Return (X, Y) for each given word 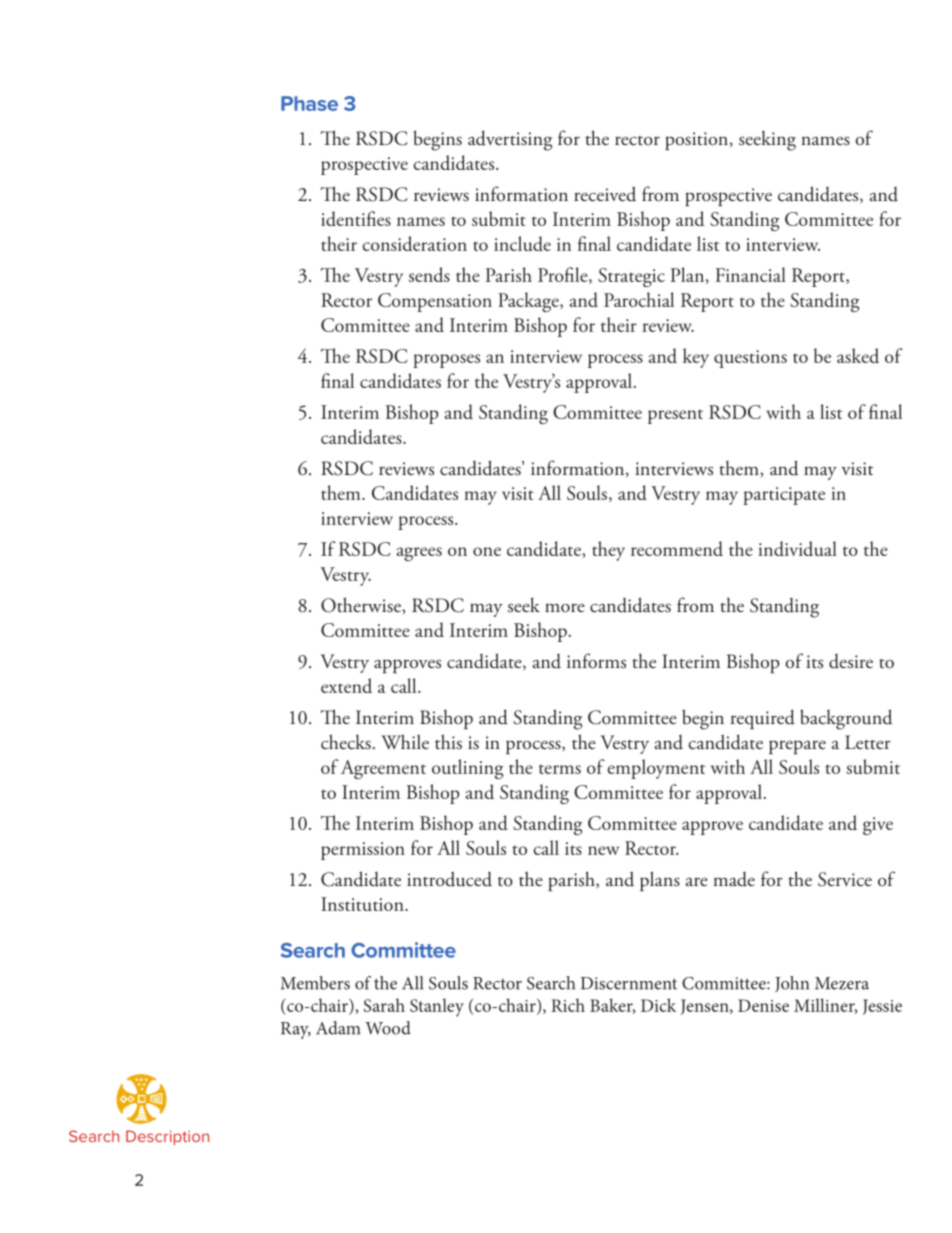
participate (784, 496)
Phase (309, 103)
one (487, 551)
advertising (510, 140)
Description (167, 1137)
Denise (763, 1005)
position (698, 141)
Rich (568, 1005)
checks (346, 742)
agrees (419, 554)
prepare (797, 747)
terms (560, 769)
